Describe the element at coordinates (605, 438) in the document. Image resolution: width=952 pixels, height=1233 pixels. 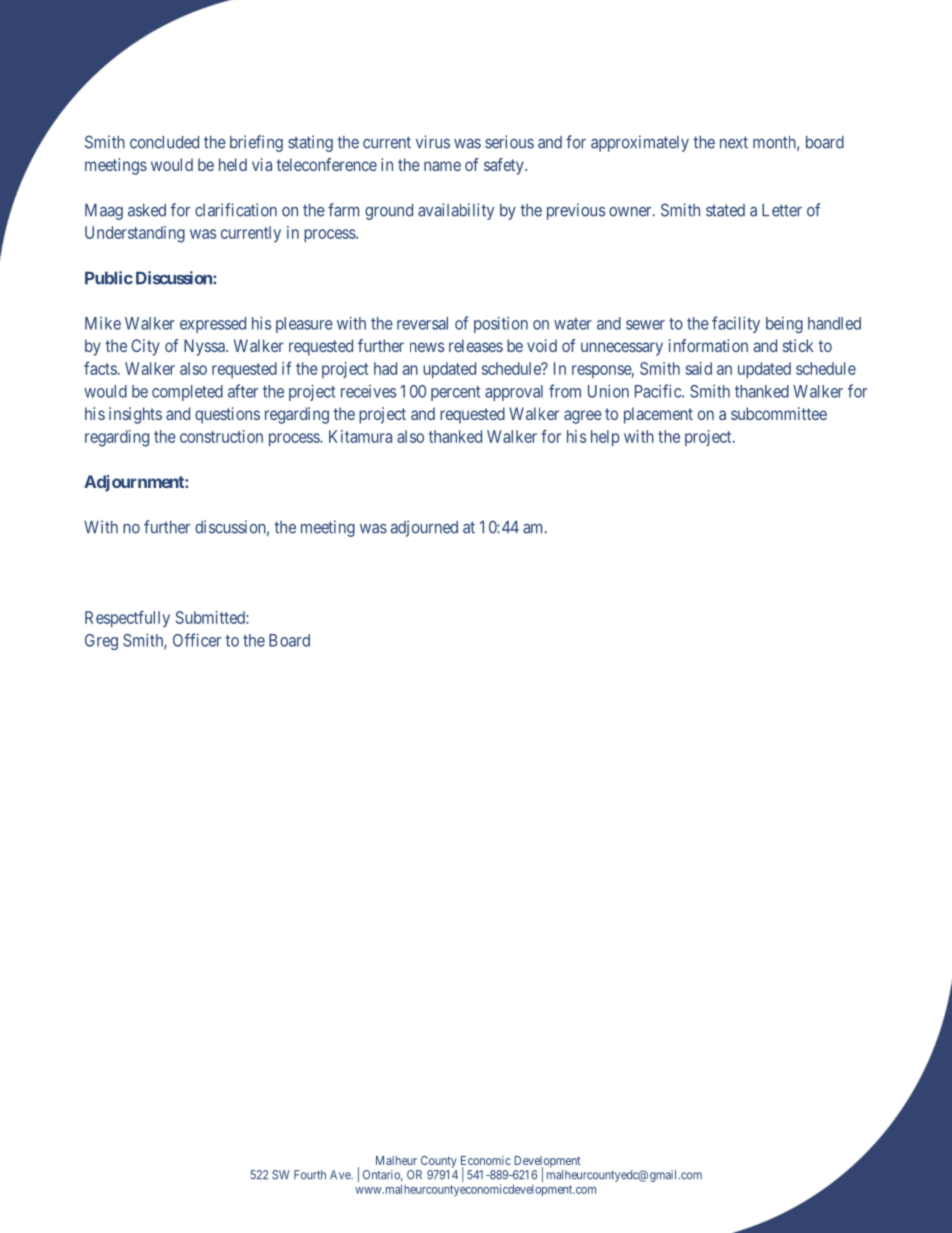
I see `help` at that location.
